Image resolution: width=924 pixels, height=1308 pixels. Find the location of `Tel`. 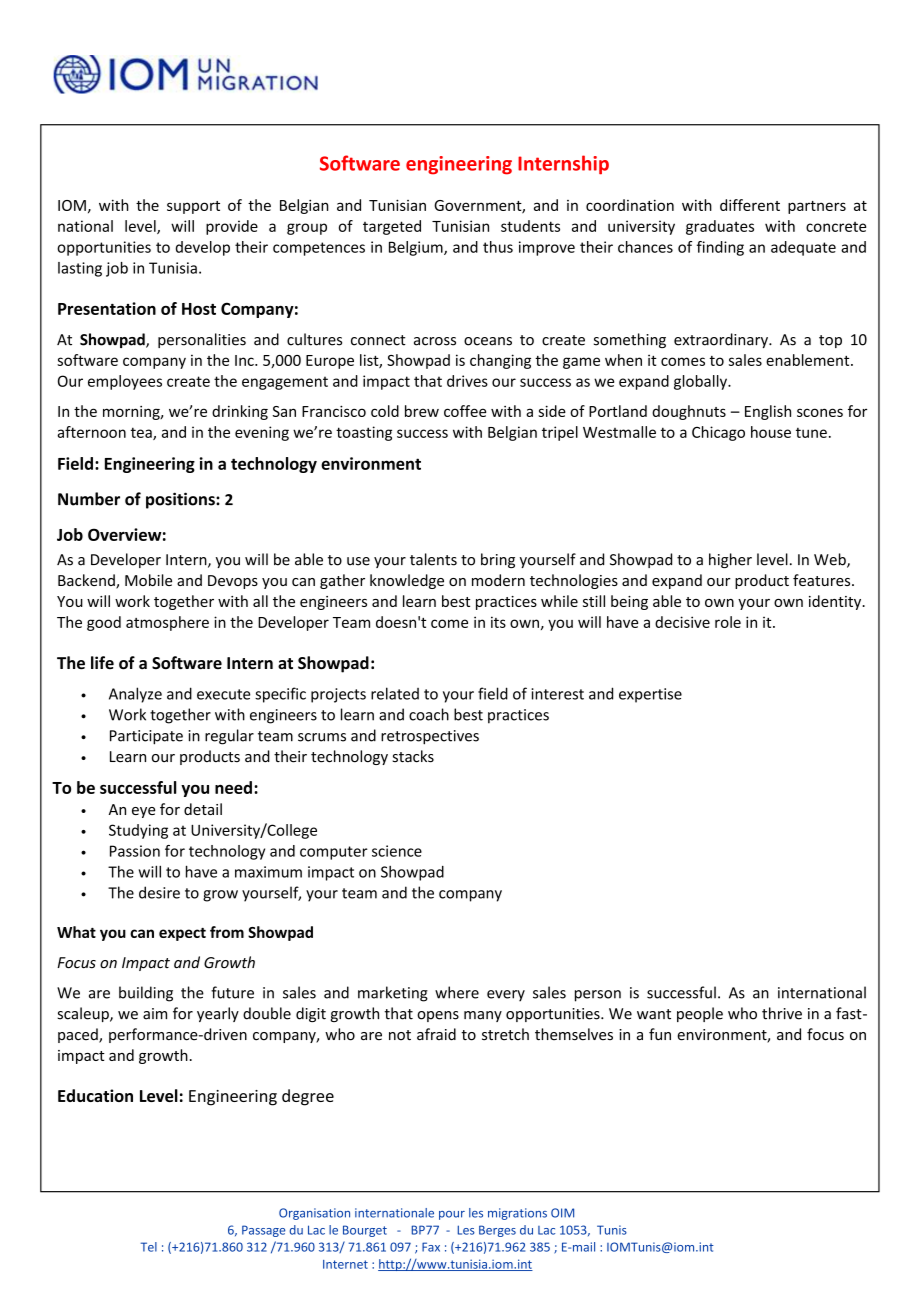

Tel is located at coordinates (149, 1247).
